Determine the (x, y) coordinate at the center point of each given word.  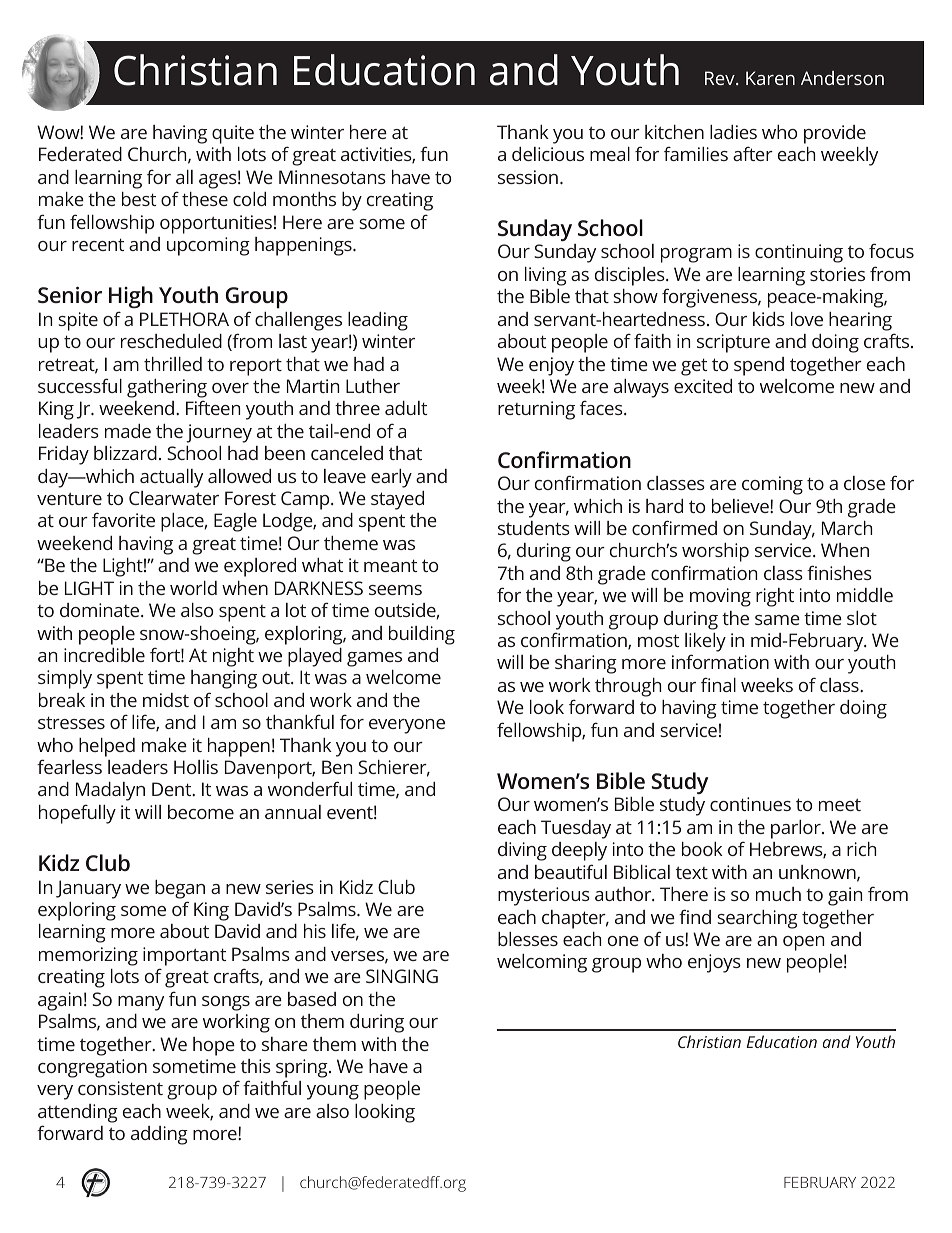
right (775, 597)
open (803, 943)
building (422, 635)
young (333, 1092)
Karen (770, 78)
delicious (548, 154)
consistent (120, 1088)
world (193, 588)
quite (233, 134)
